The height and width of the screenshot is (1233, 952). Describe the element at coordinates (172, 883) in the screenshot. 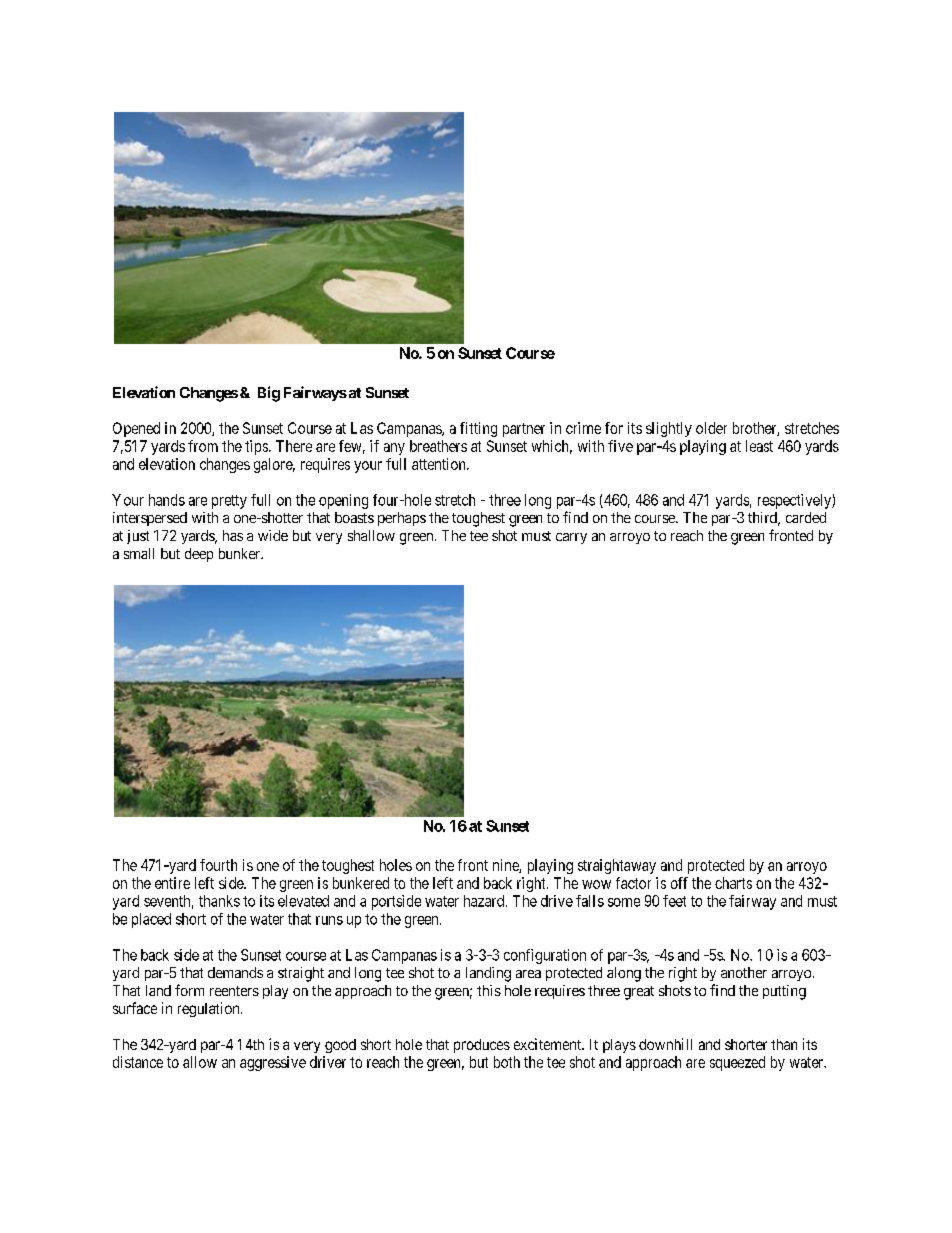

I see `entire` at that location.
